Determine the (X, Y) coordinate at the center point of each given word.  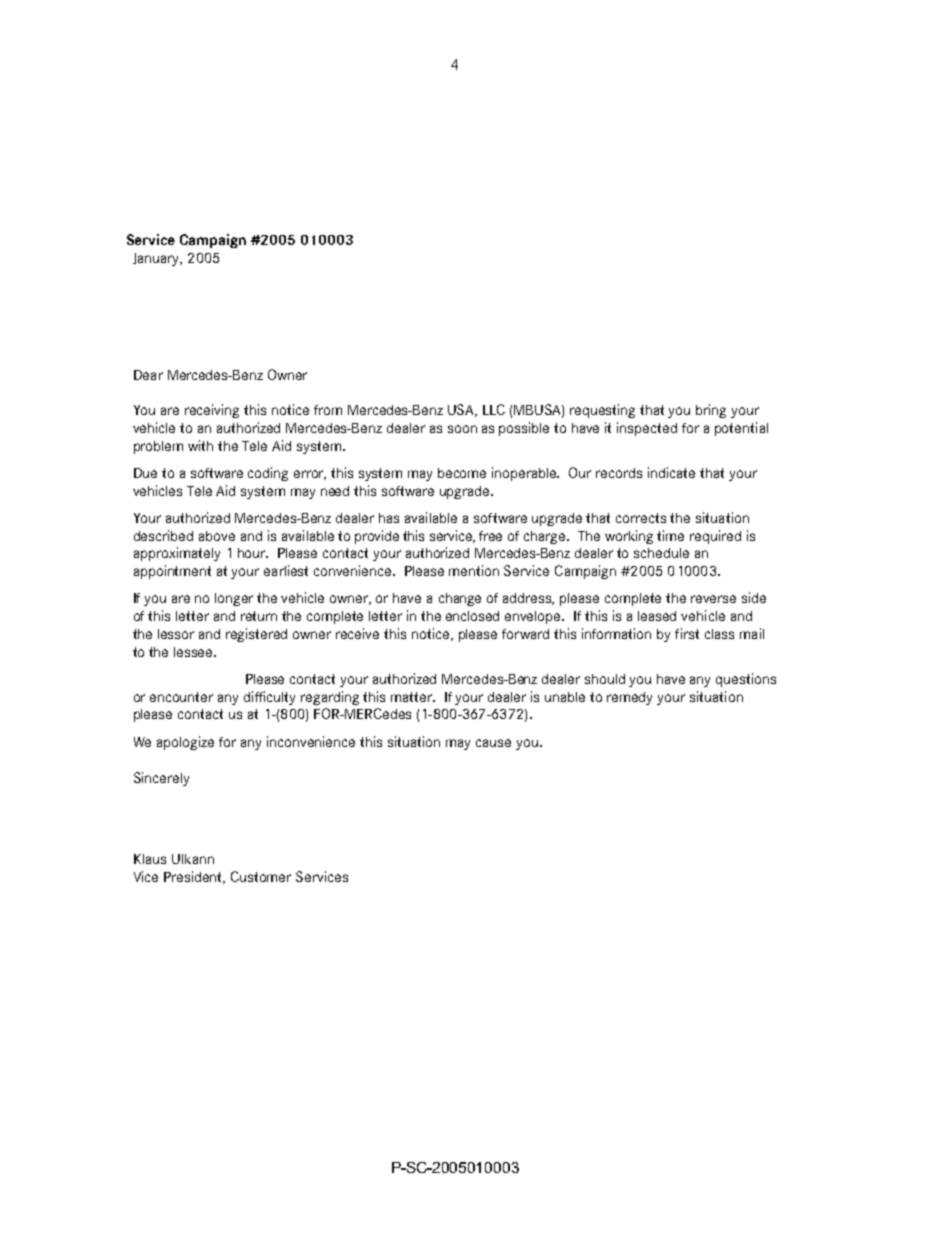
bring (711, 411)
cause (493, 743)
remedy (629, 698)
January (157, 259)
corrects (641, 518)
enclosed (472, 616)
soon (462, 429)
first (687, 633)
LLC (494, 409)
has (389, 518)
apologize (185, 743)
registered (256, 635)
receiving (212, 411)
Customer (261, 876)
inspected (647, 429)
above (217, 536)
